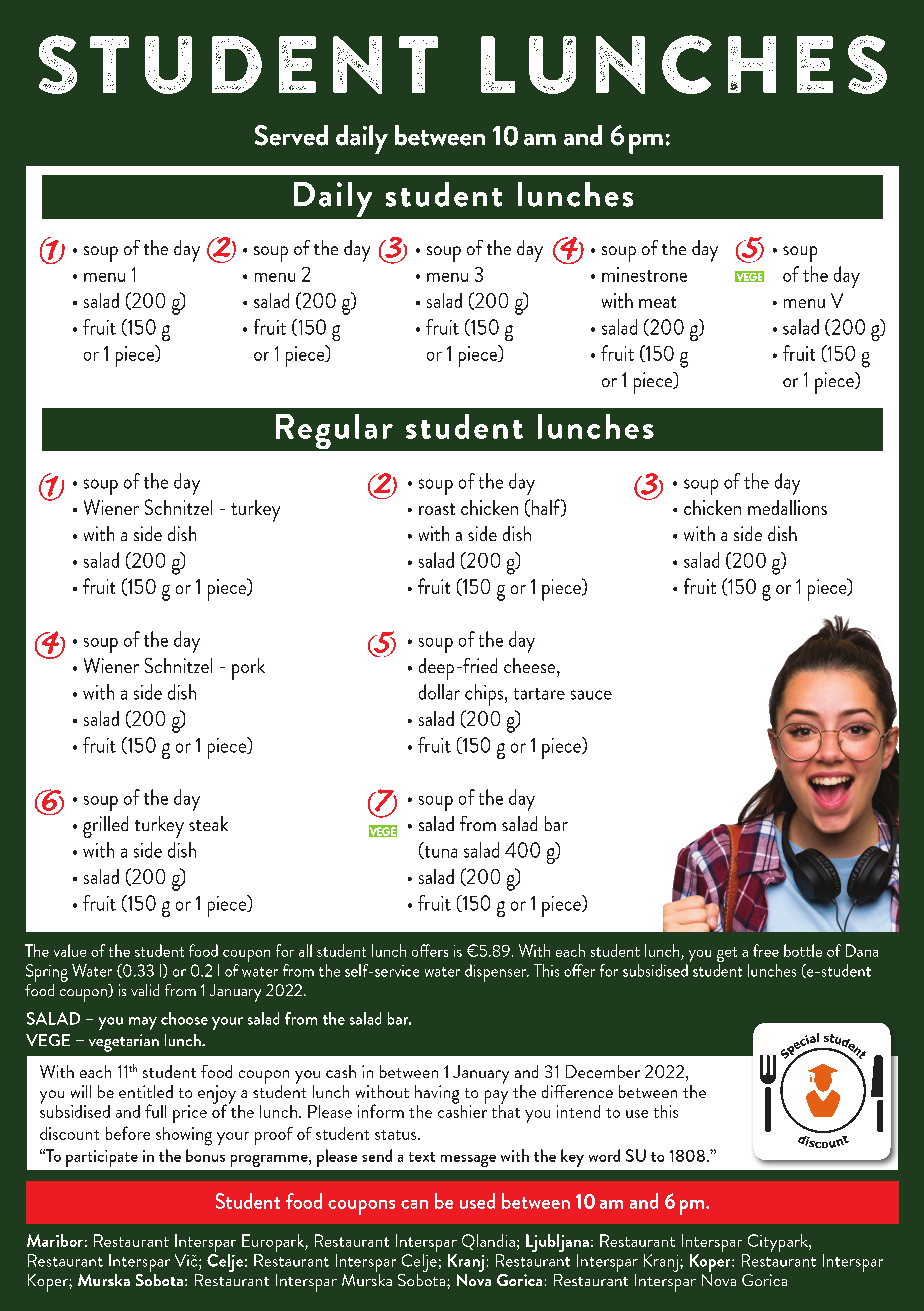 The width and height of the document is (924, 1311). Describe the element at coordinates (439, 692) in the document. I see `dollar` at that location.
